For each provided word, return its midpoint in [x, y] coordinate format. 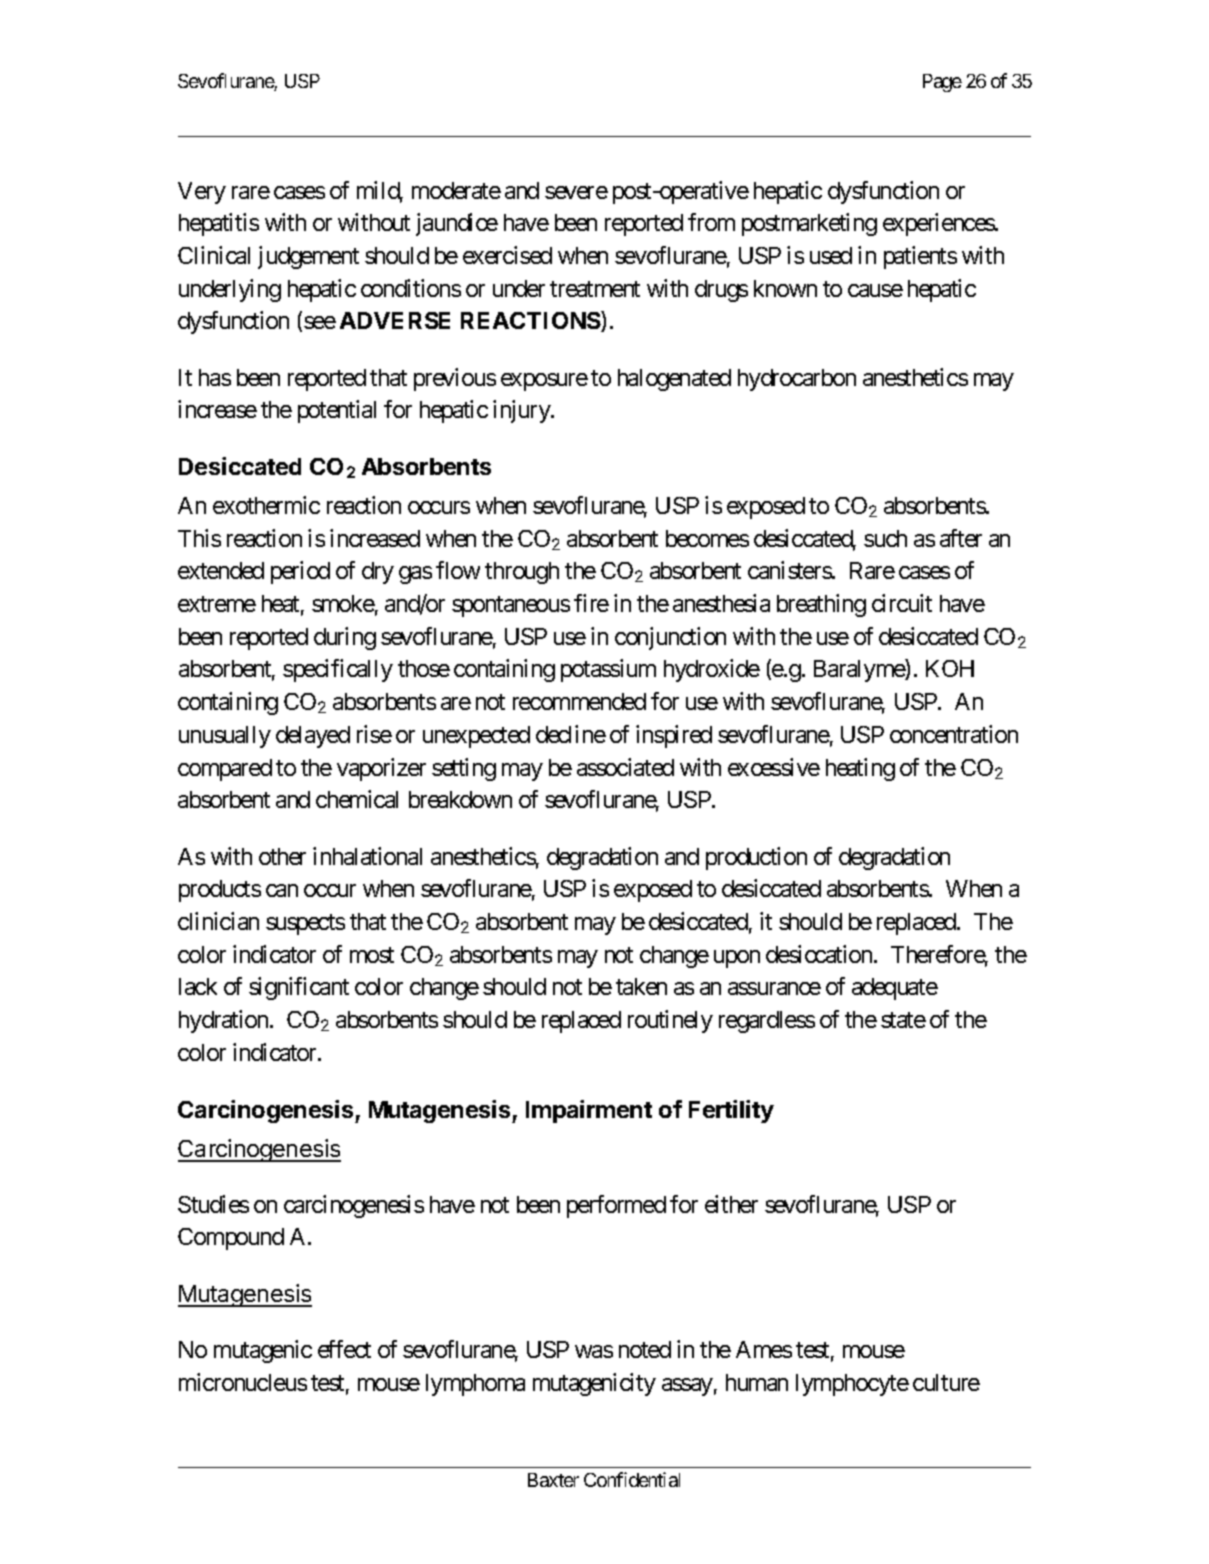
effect [344, 1349]
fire [591, 603]
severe [576, 192]
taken [641, 986]
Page [942, 83]
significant [299, 988]
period [300, 572]
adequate [895, 989]
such [885, 538]
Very [202, 193]
